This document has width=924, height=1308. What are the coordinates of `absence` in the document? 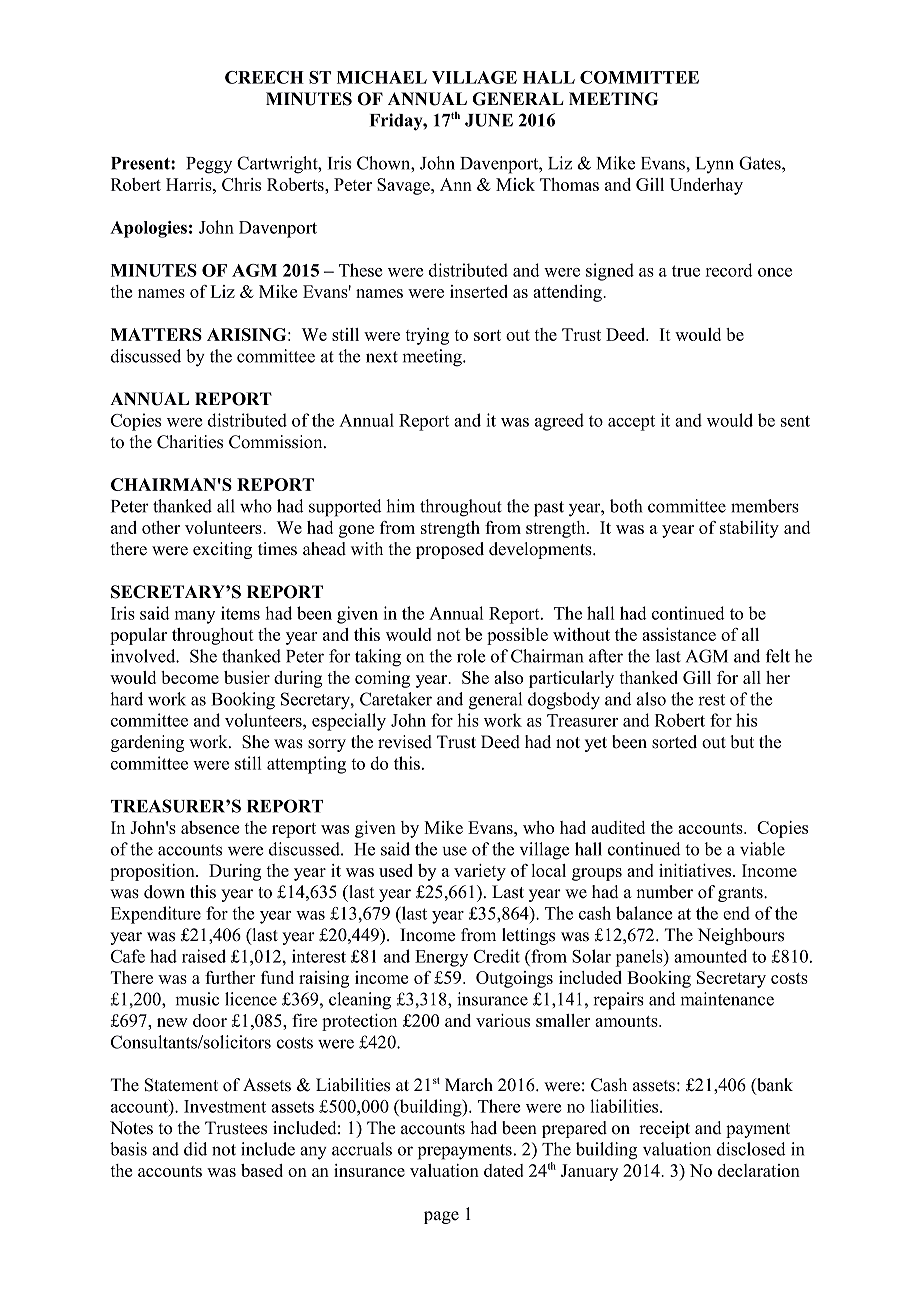 It's located at (210, 827).
